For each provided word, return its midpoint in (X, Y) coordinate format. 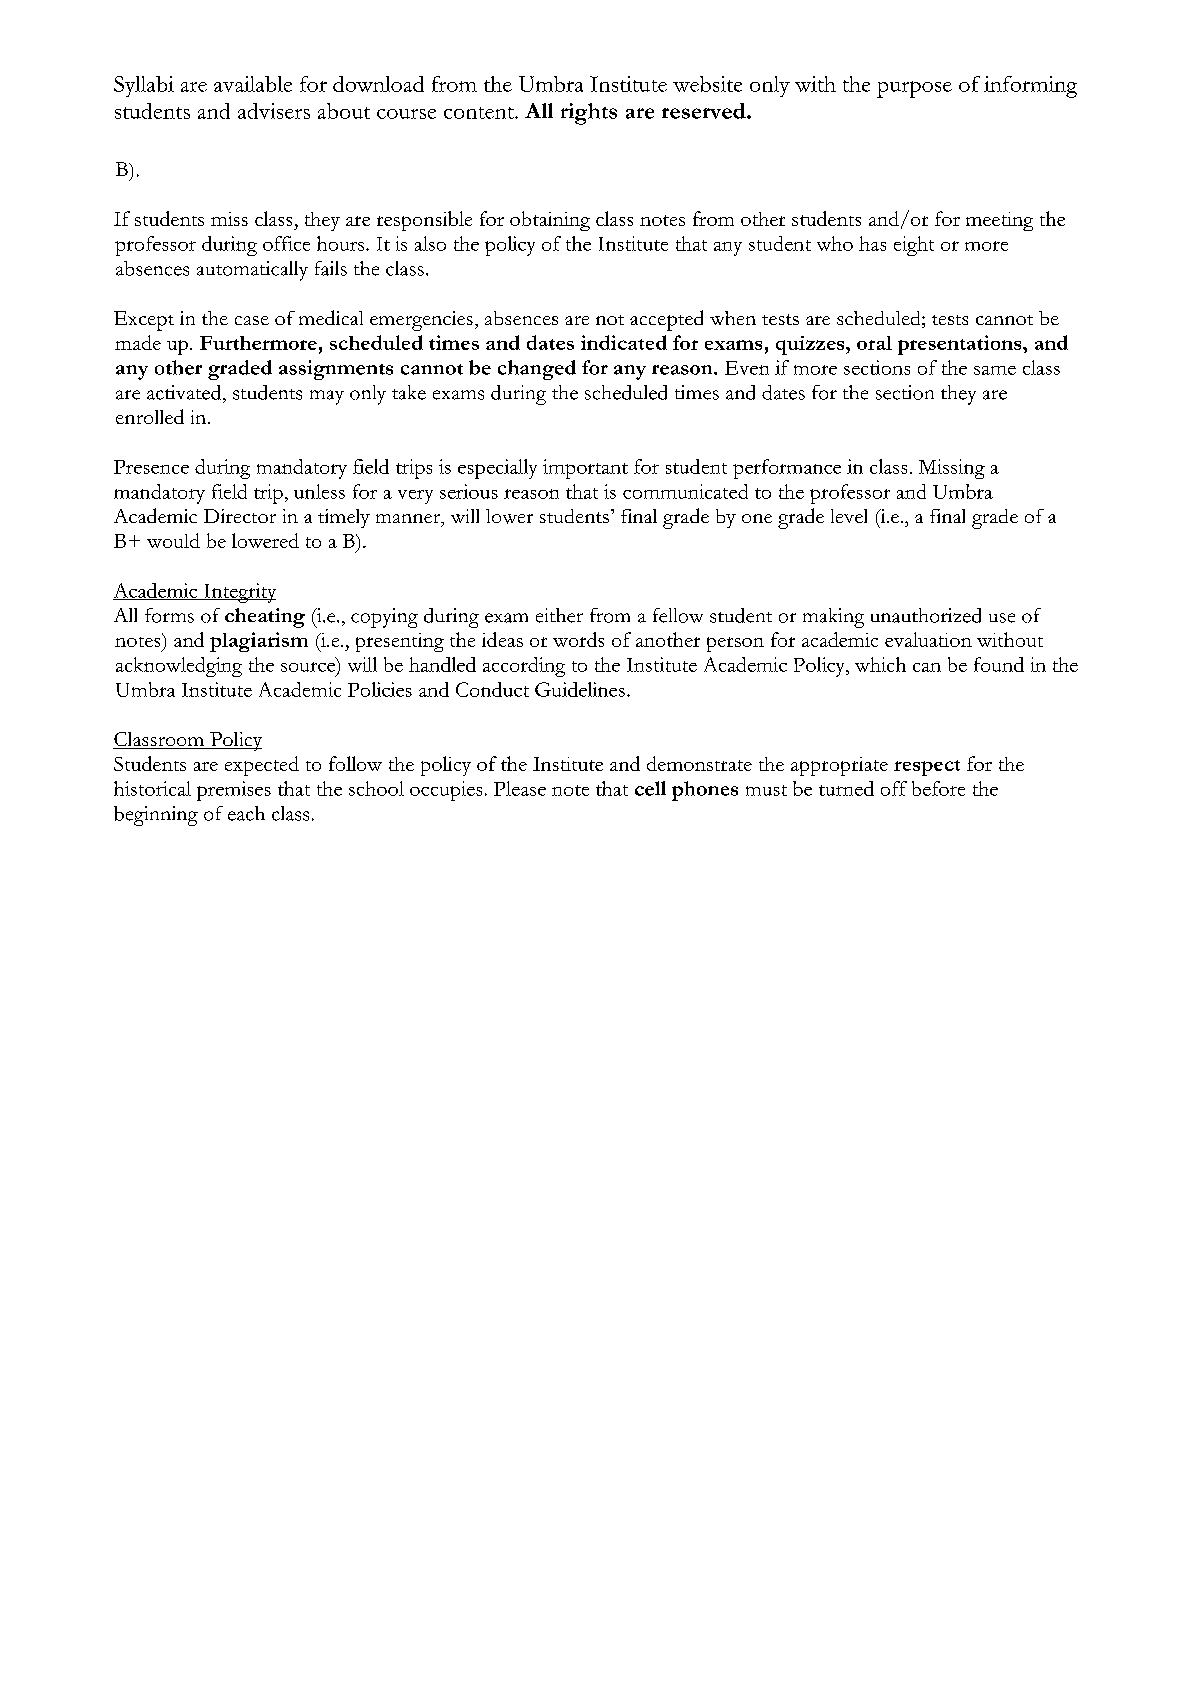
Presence (151, 467)
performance (787, 469)
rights (589, 114)
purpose (914, 89)
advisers (274, 111)
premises (234, 791)
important (585, 469)
